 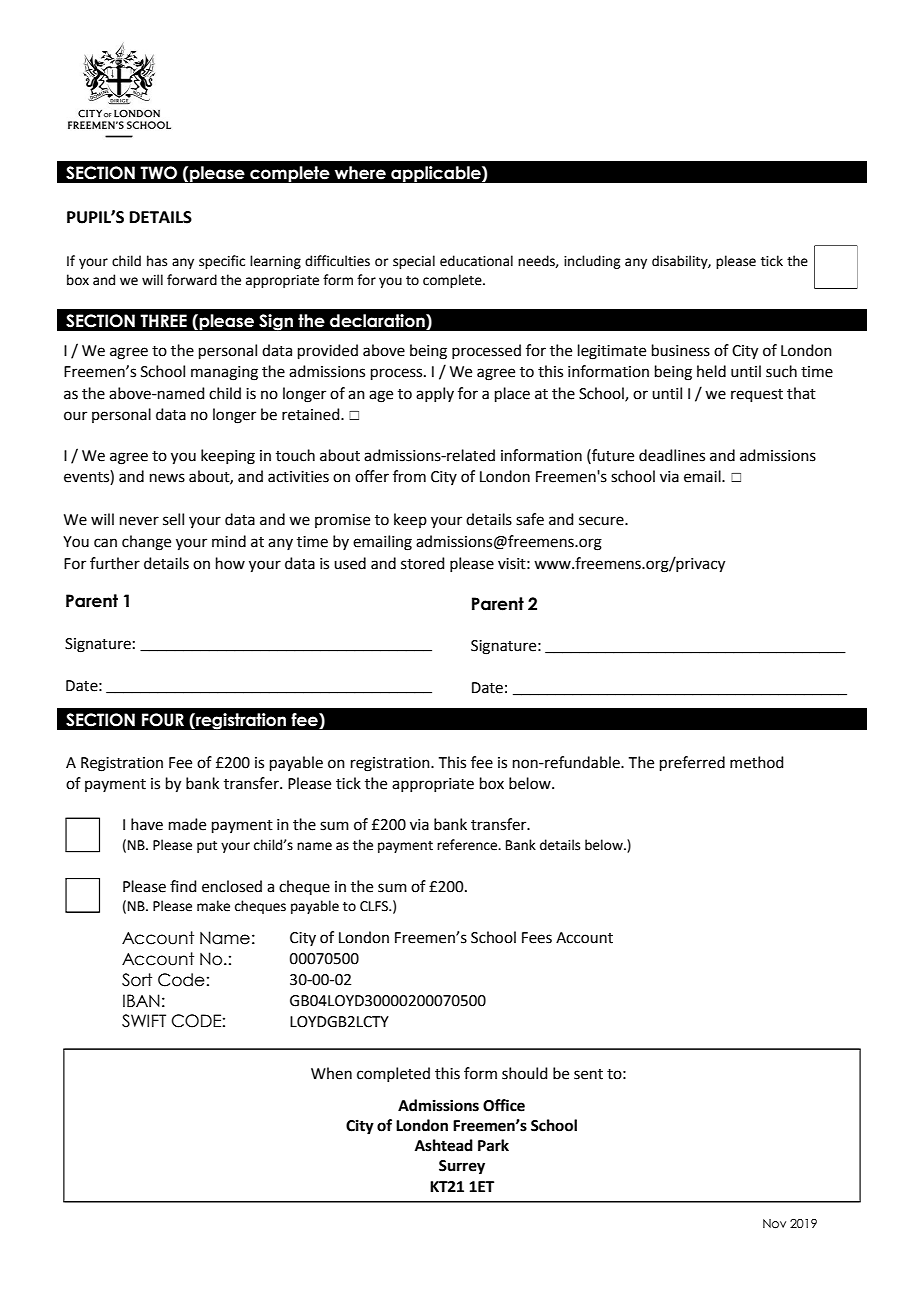 I want to click on preferred, so click(x=692, y=763).
